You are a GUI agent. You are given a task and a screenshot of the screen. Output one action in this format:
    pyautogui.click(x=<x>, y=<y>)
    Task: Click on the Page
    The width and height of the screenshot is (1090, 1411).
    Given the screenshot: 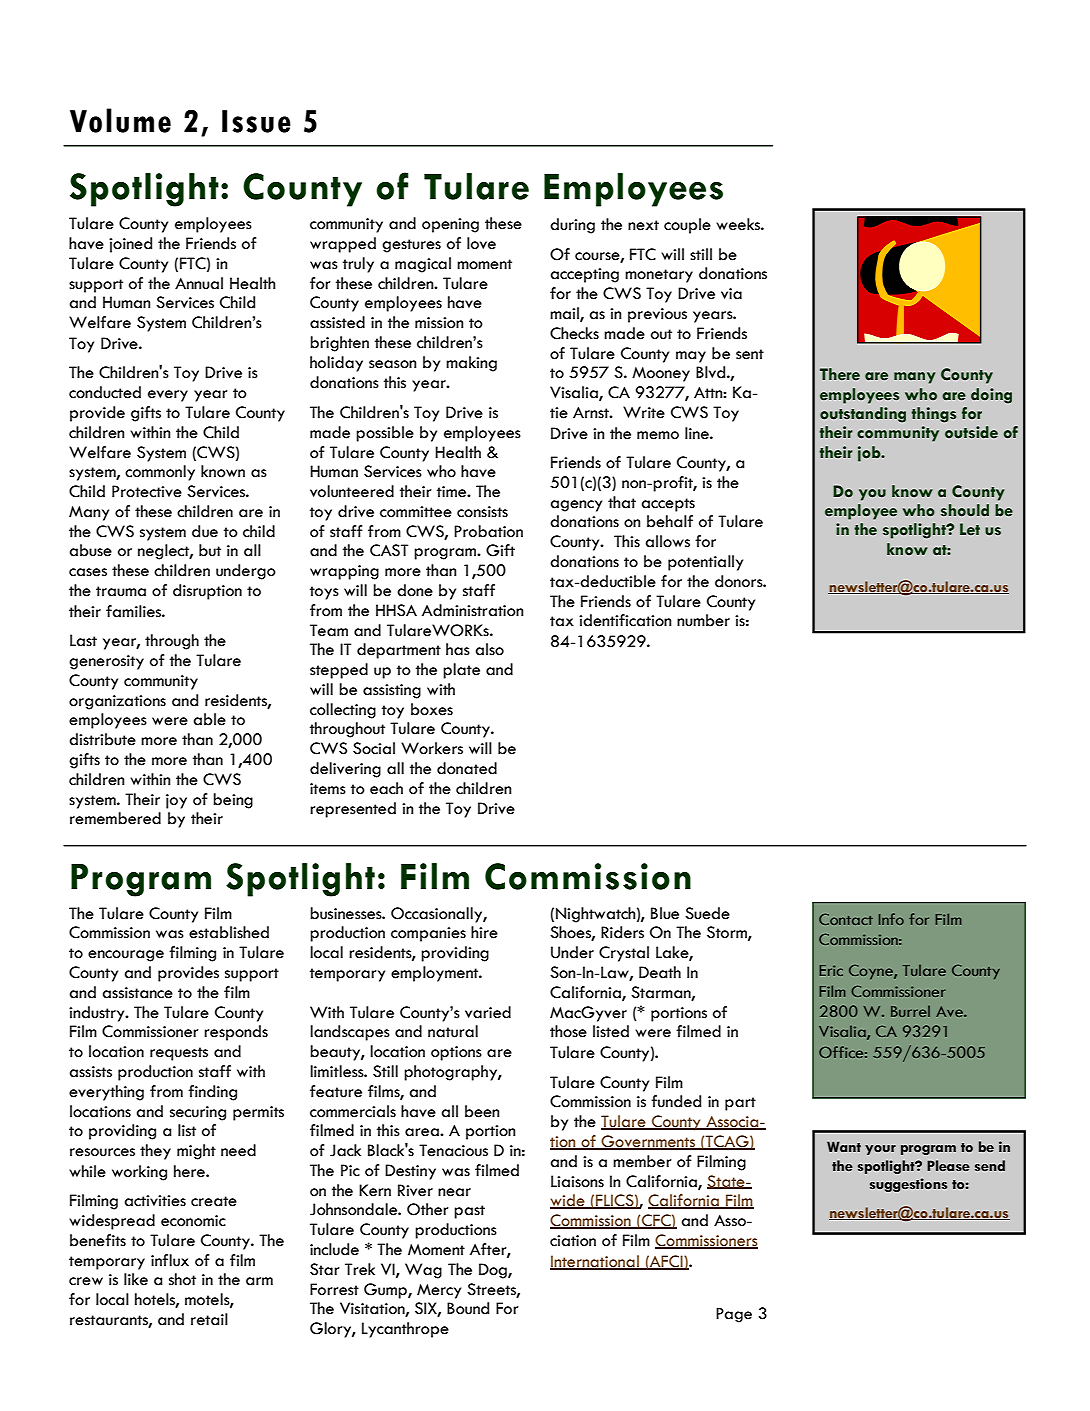 What is the action you would take?
    pyautogui.click(x=734, y=1315)
